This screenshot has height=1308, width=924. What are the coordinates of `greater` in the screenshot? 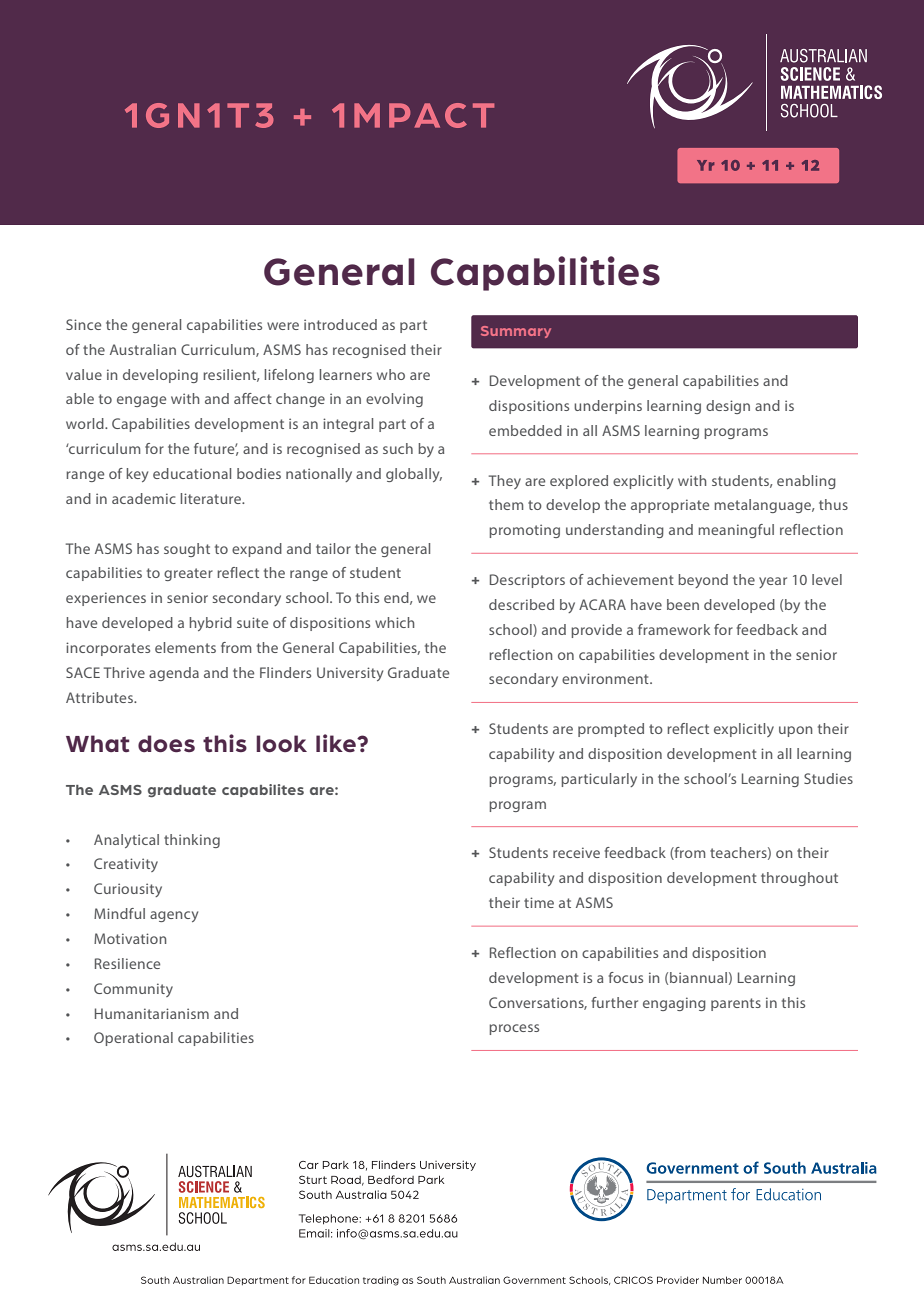 It's located at (188, 574).
